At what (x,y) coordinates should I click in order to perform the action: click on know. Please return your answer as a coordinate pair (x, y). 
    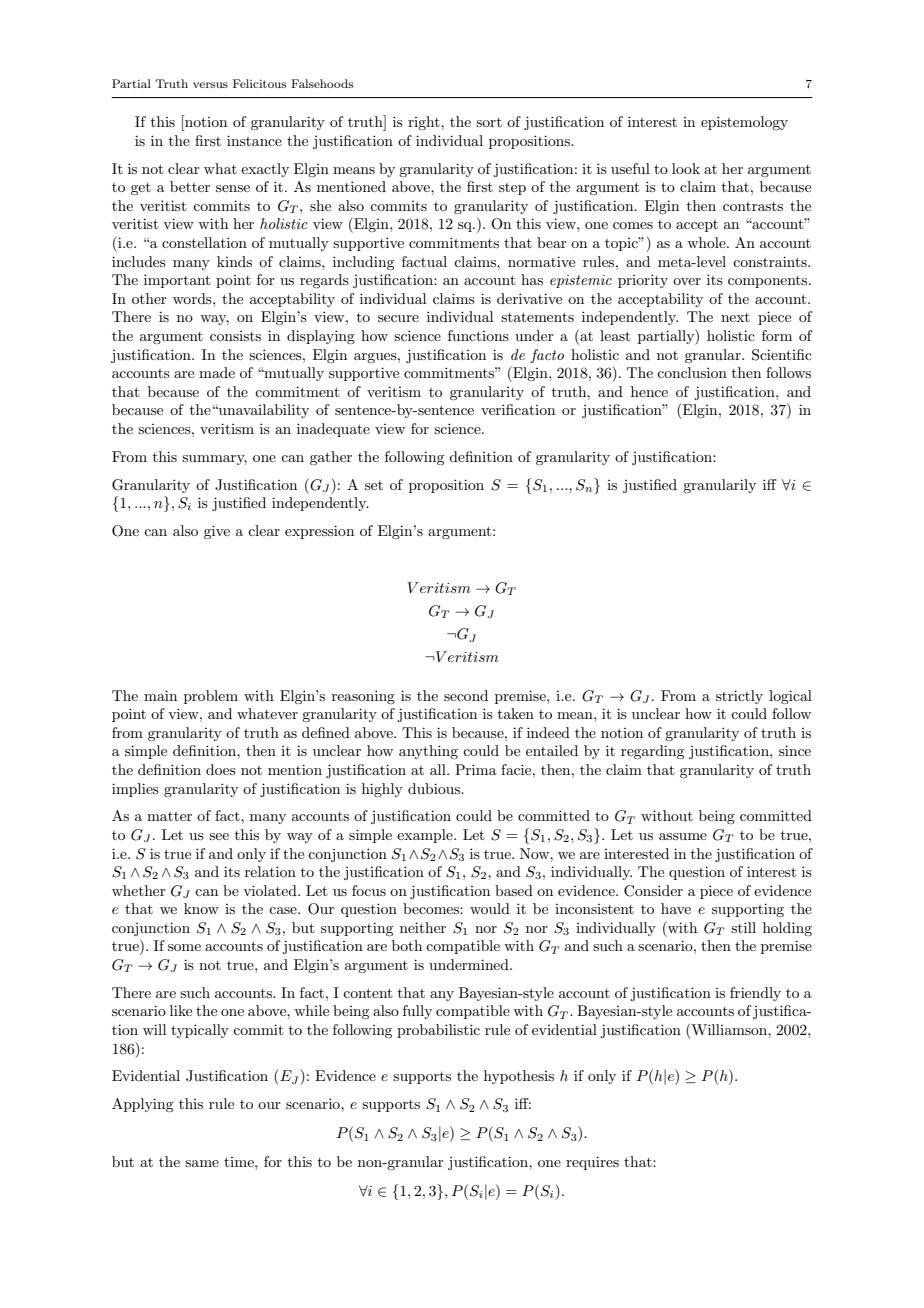
    Looking at the image, I should click on (201, 908).
